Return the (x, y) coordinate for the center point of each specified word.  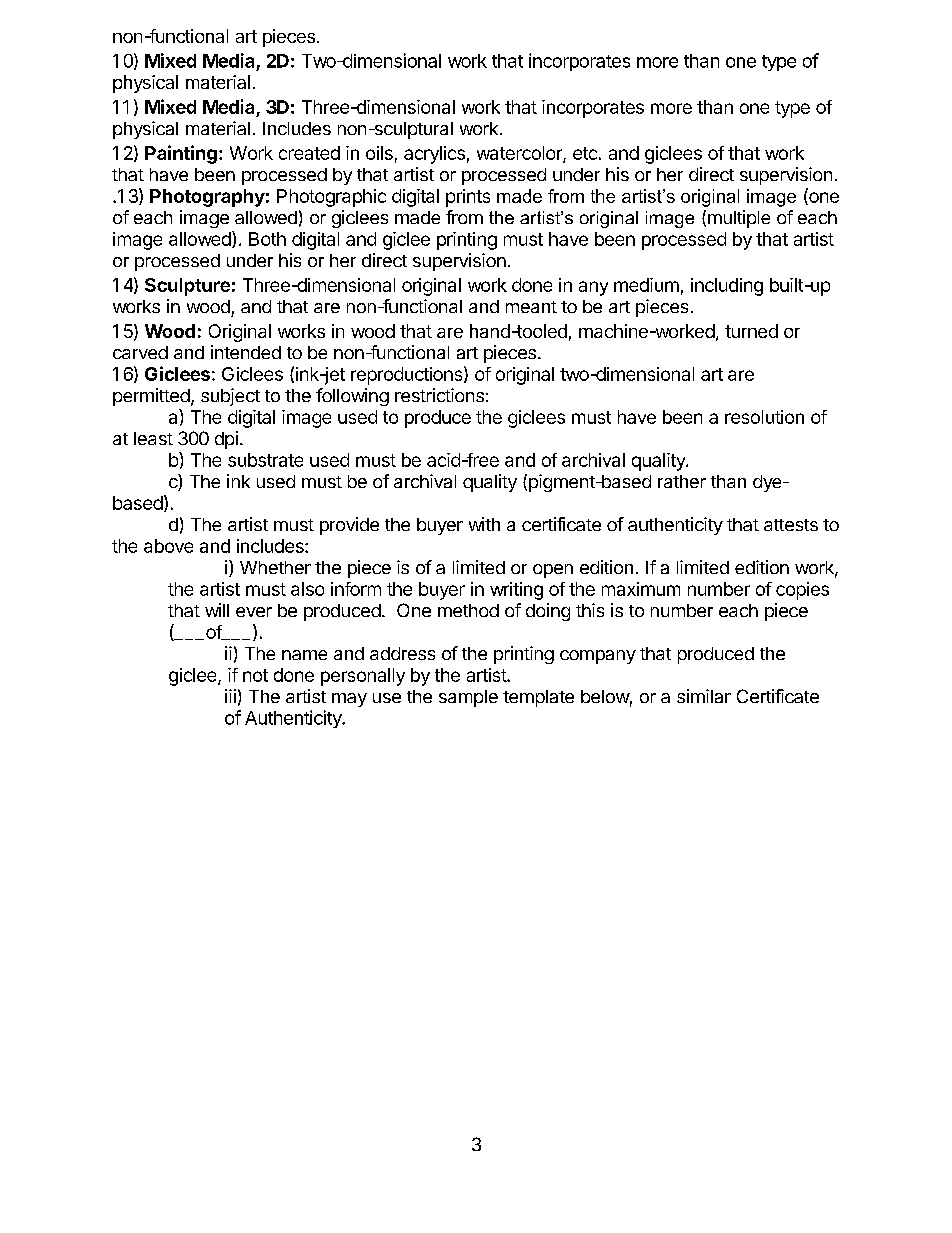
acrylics (434, 155)
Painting (181, 154)
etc (585, 153)
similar (704, 696)
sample (468, 698)
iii (230, 696)
